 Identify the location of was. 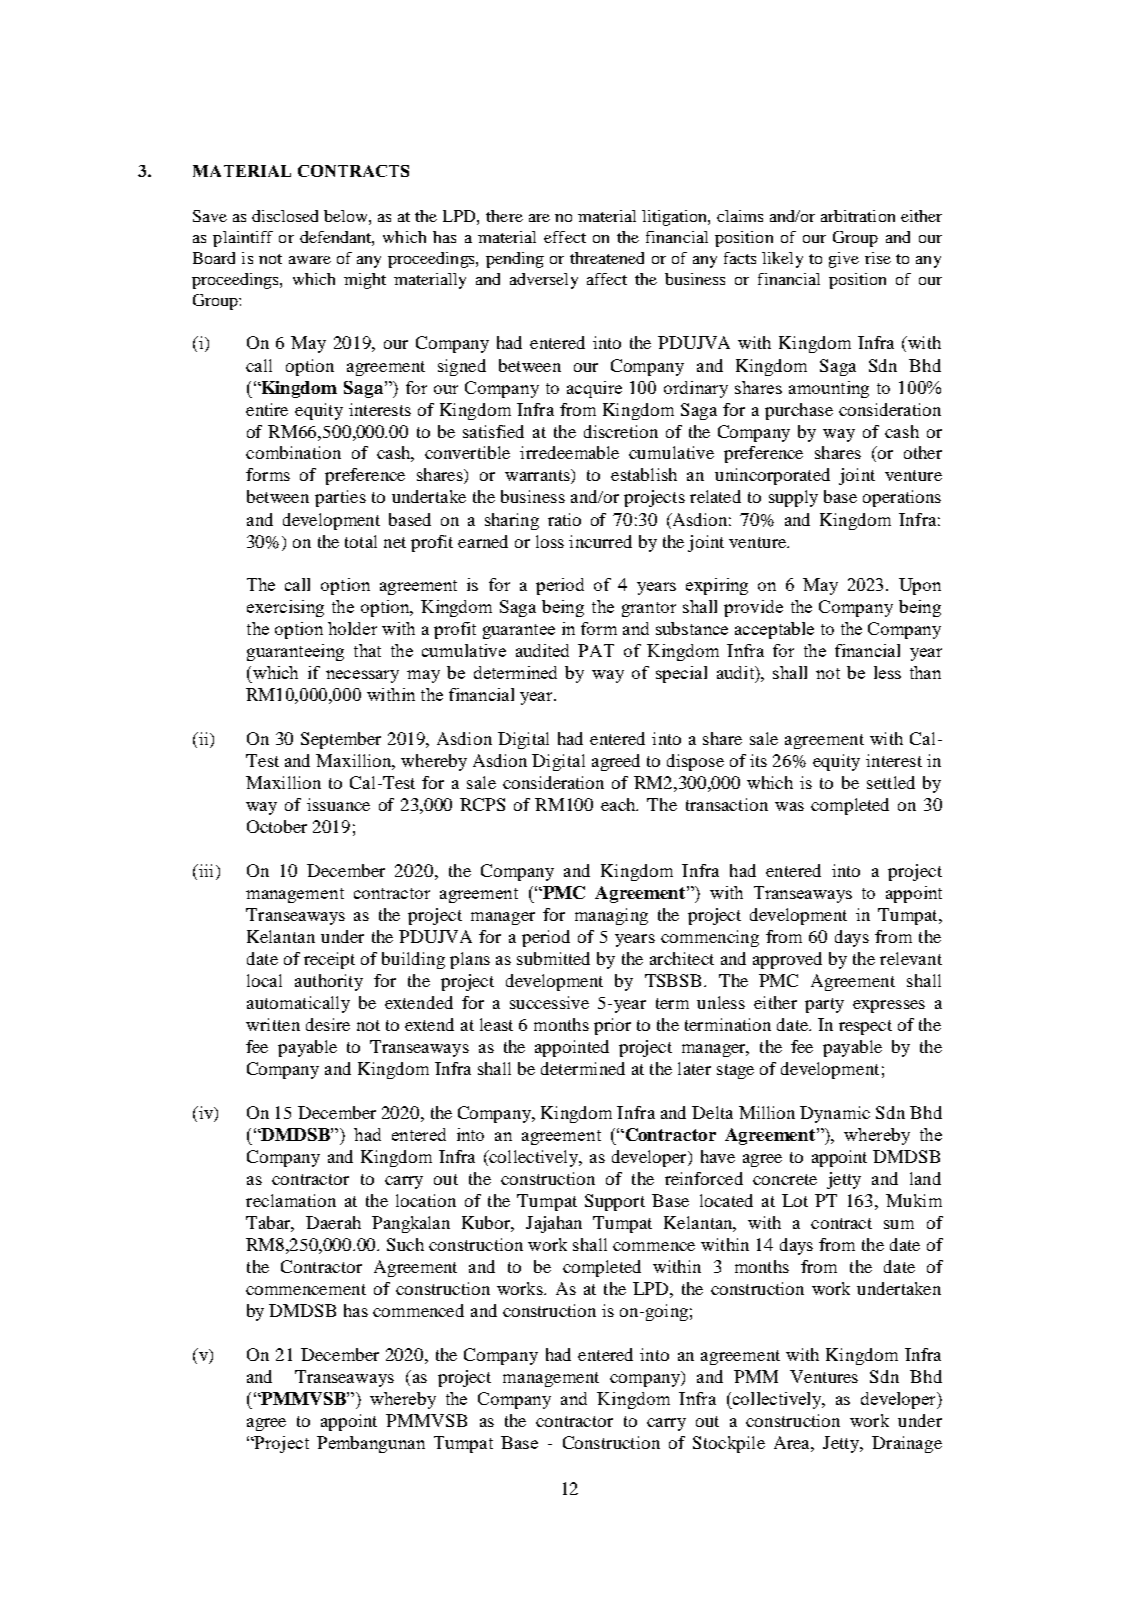
(789, 806).
